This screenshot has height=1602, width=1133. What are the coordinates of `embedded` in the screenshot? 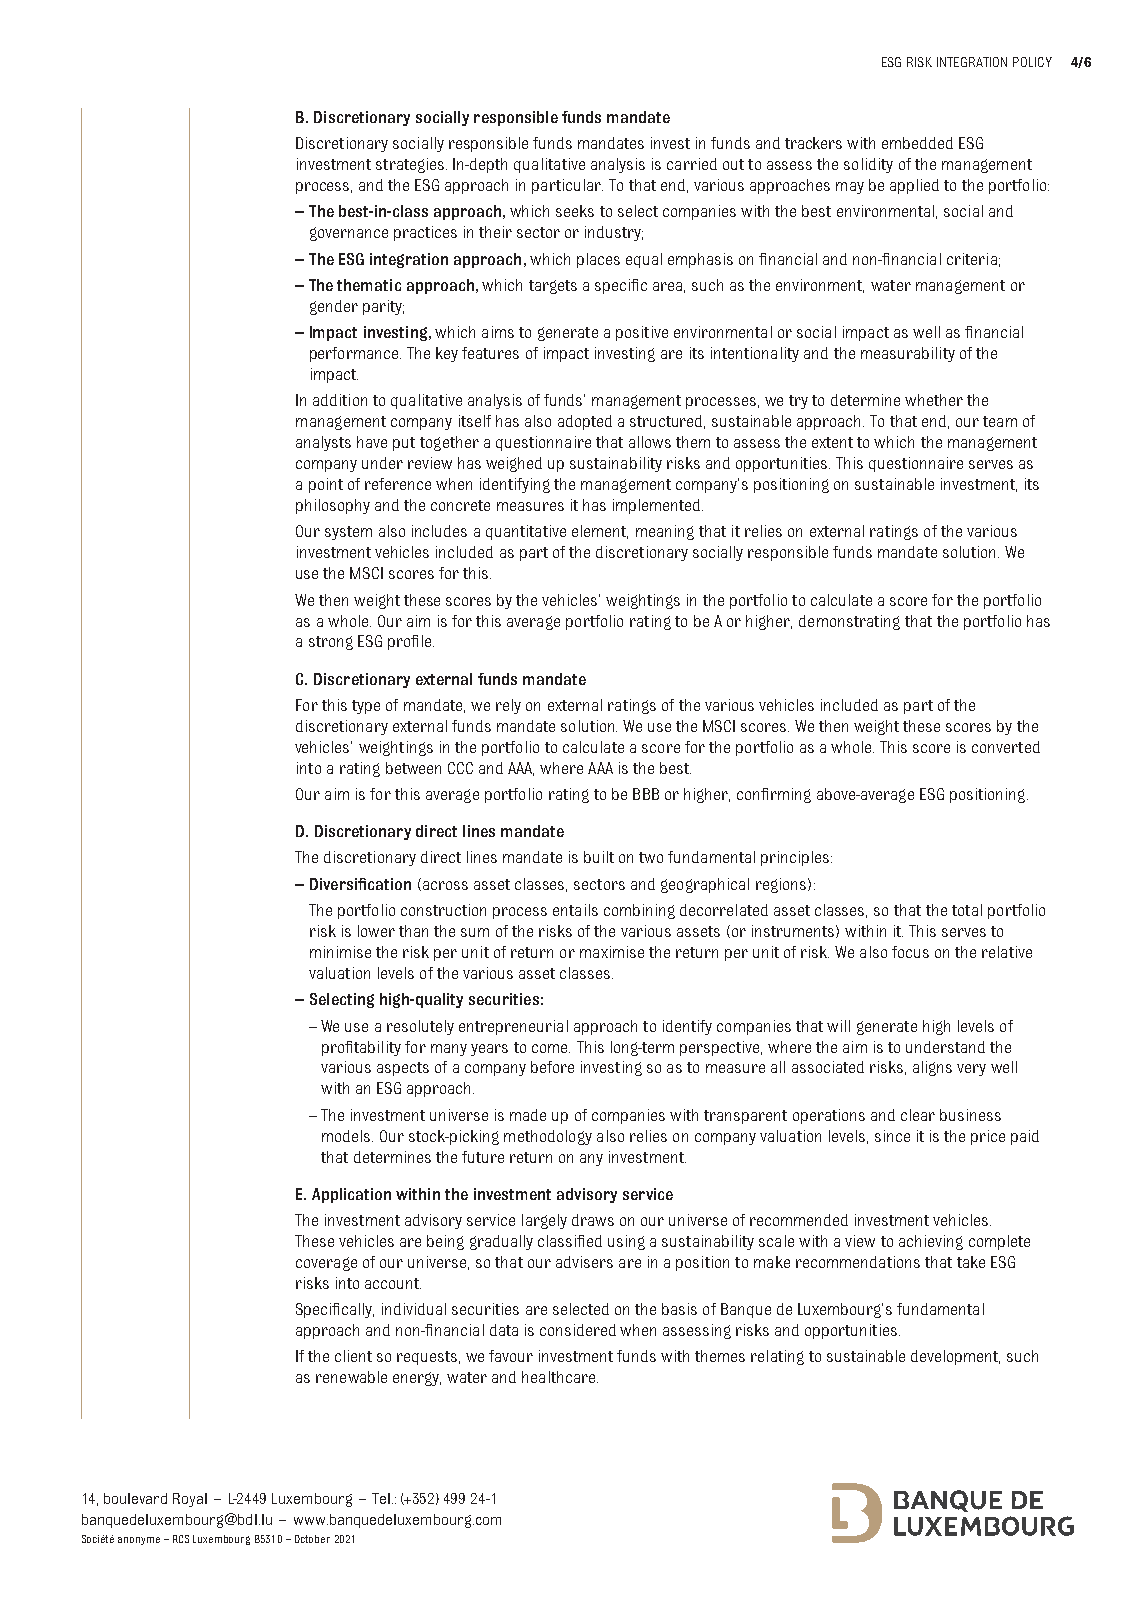 It's located at (917, 143).
